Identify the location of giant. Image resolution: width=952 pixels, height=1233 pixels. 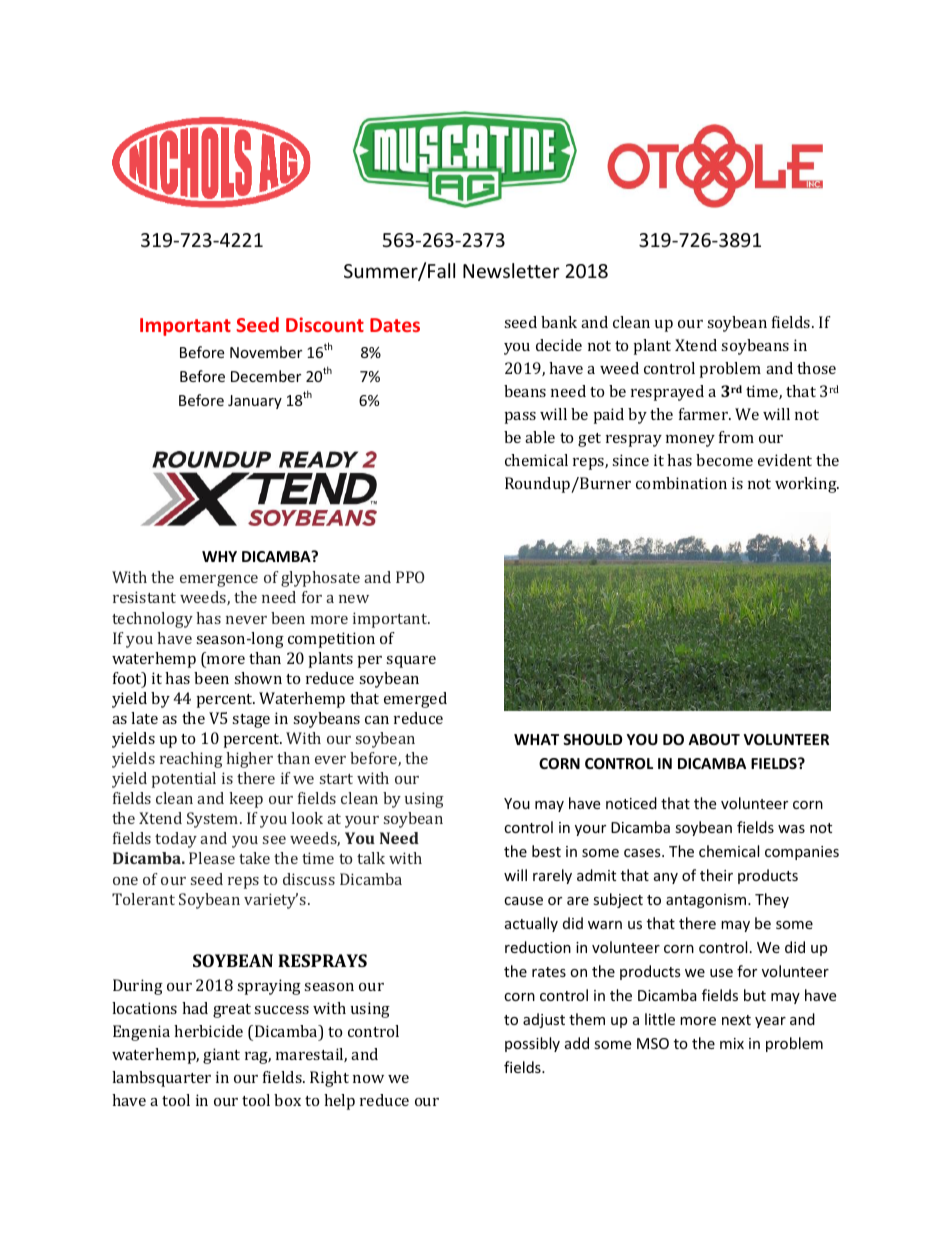
(221, 1056).
